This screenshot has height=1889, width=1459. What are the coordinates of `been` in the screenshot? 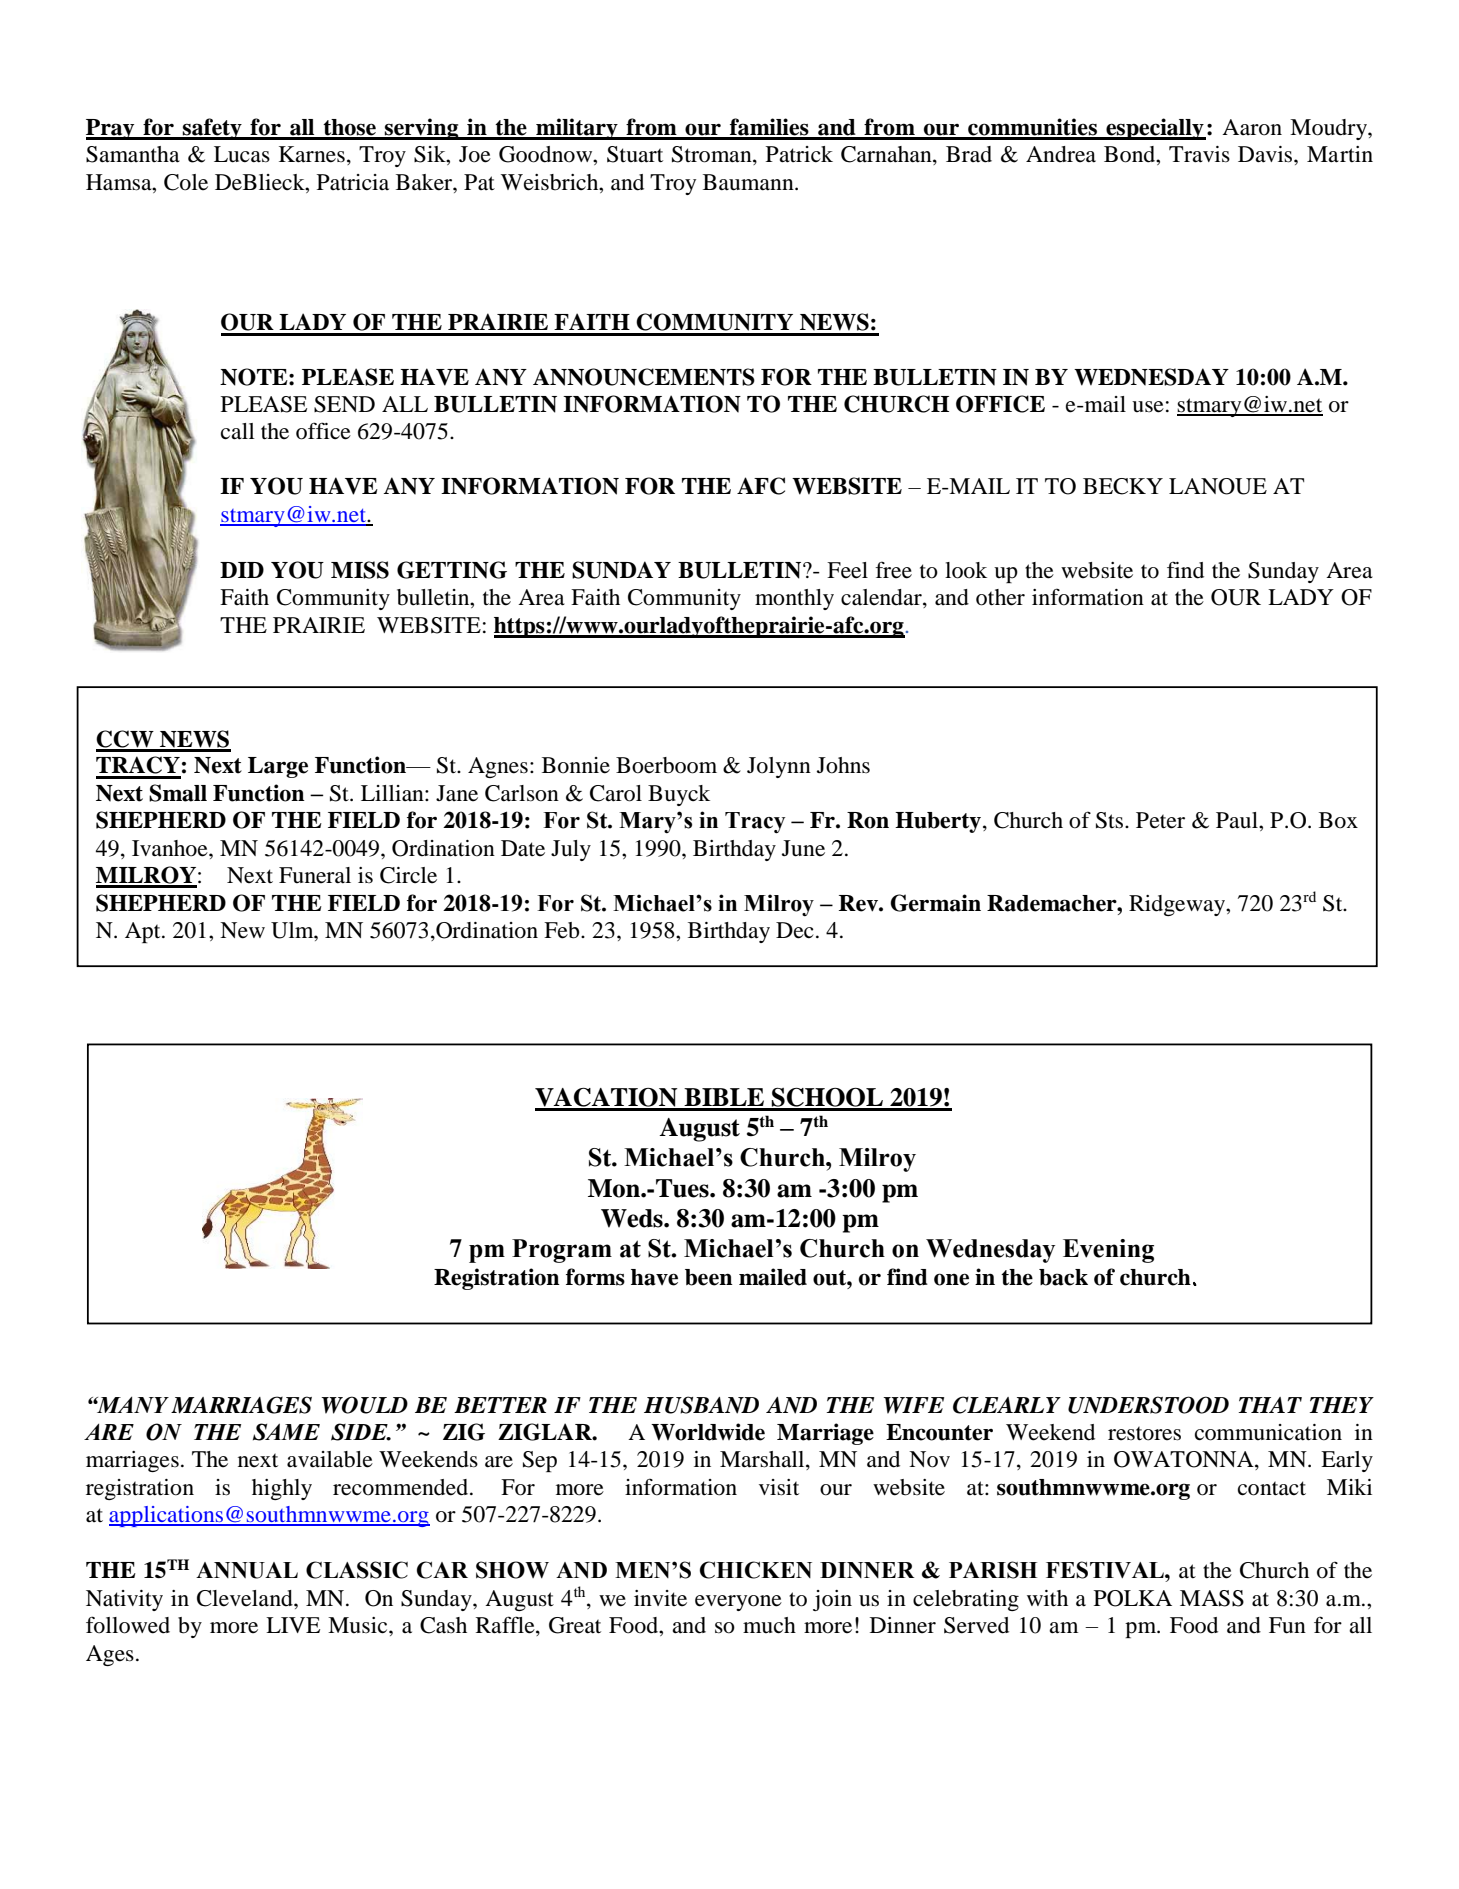 It's located at (709, 1277).
